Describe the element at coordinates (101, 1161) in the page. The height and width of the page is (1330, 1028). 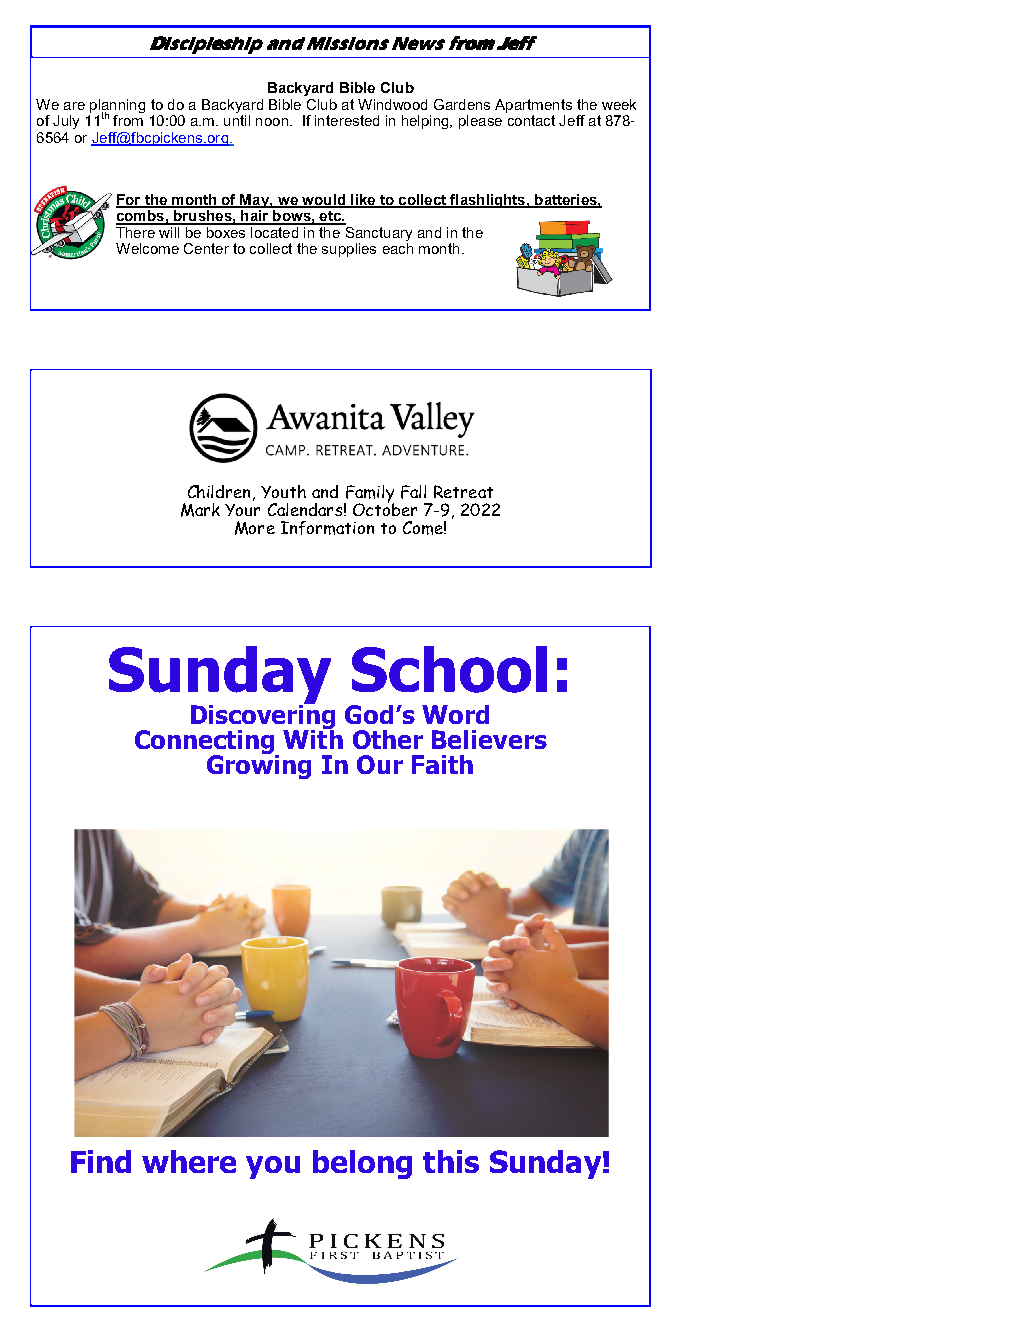
I see `Find` at that location.
